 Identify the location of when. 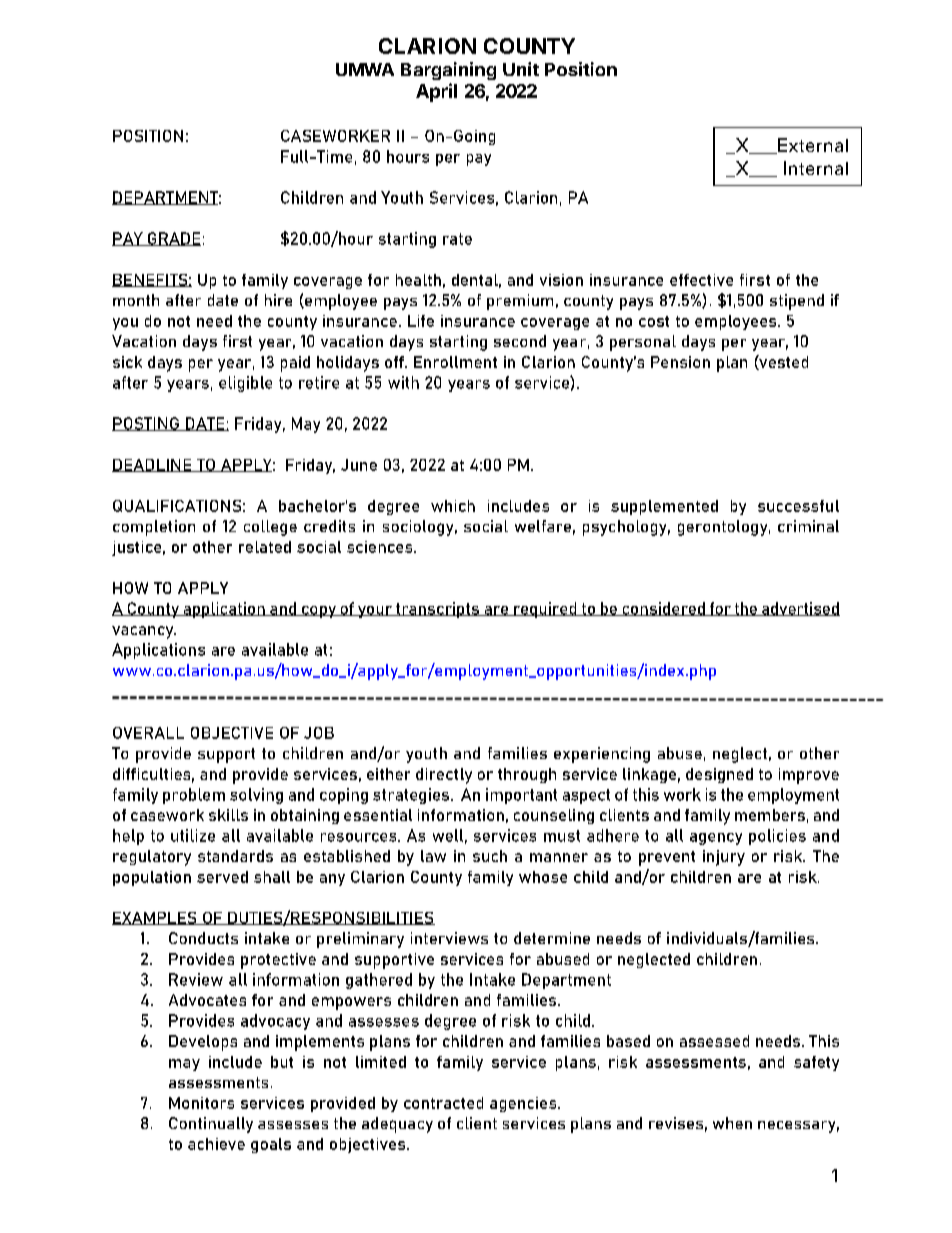
(732, 1123).
